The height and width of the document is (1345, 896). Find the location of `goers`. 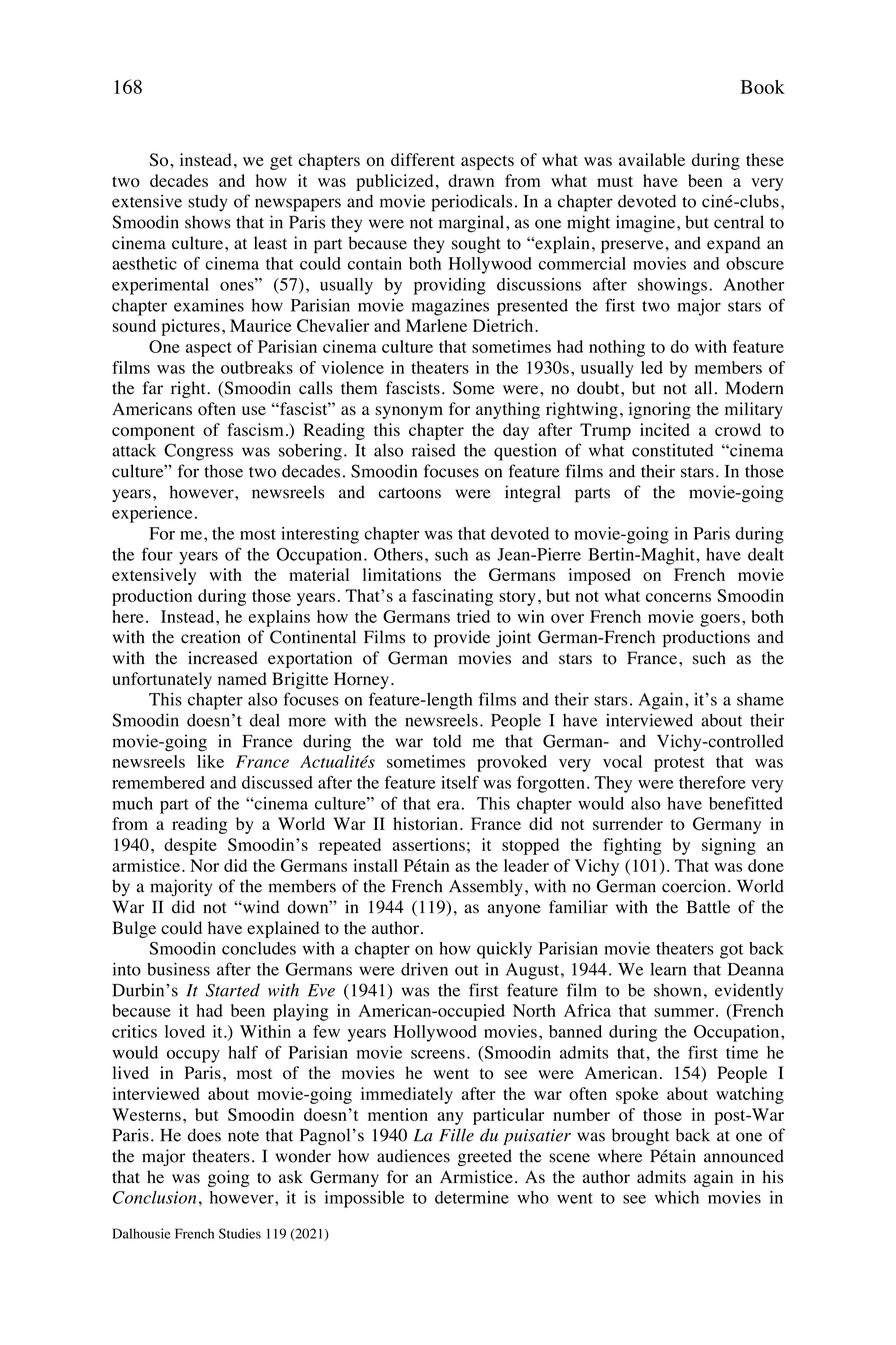

goers is located at coordinates (720, 620).
